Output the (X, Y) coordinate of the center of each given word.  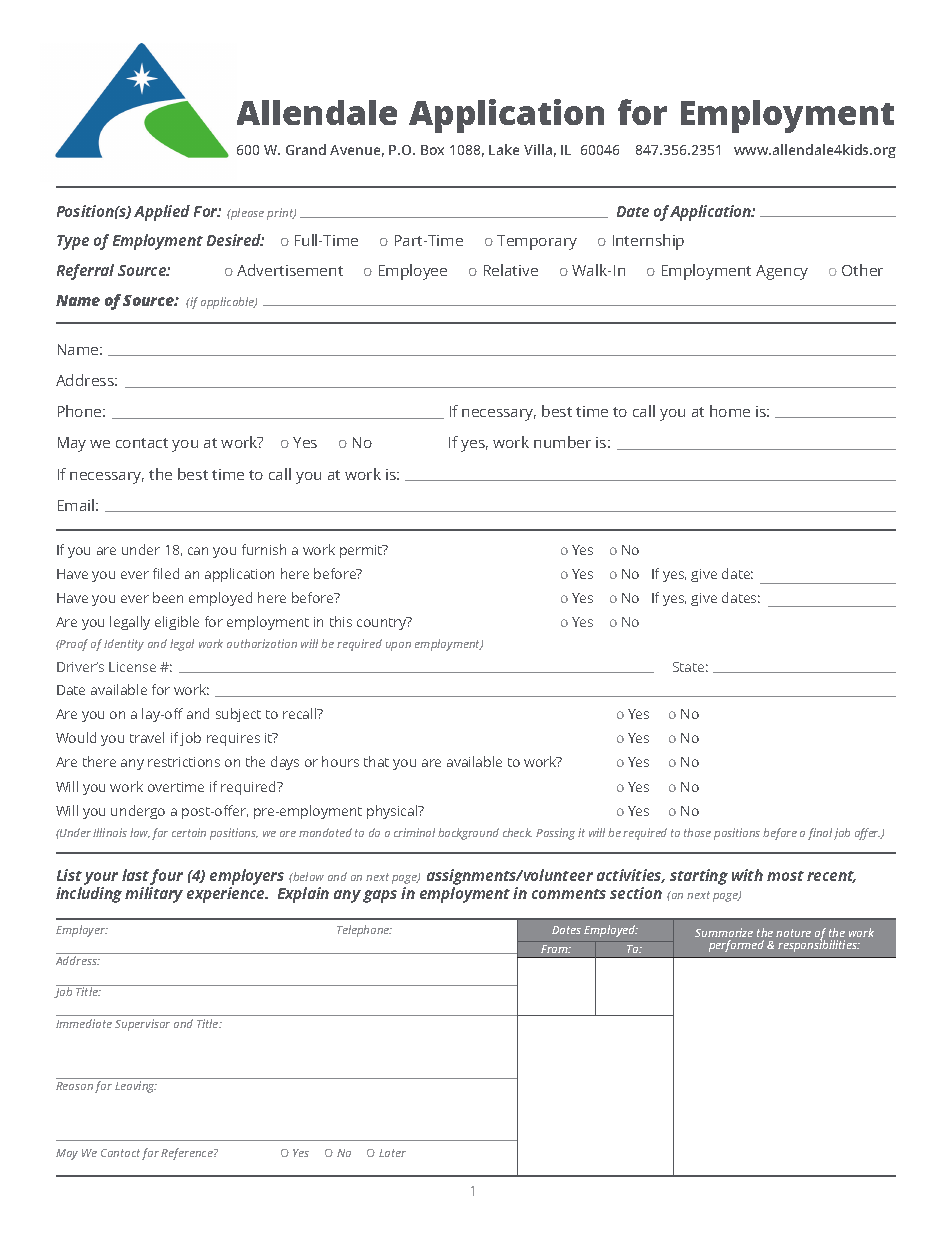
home (730, 411)
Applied (162, 213)
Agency (782, 272)
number (562, 442)
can (198, 551)
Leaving (136, 1087)
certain (189, 832)
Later (392, 1153)
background (468, 834)
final (820, 834)
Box (432, 150)
